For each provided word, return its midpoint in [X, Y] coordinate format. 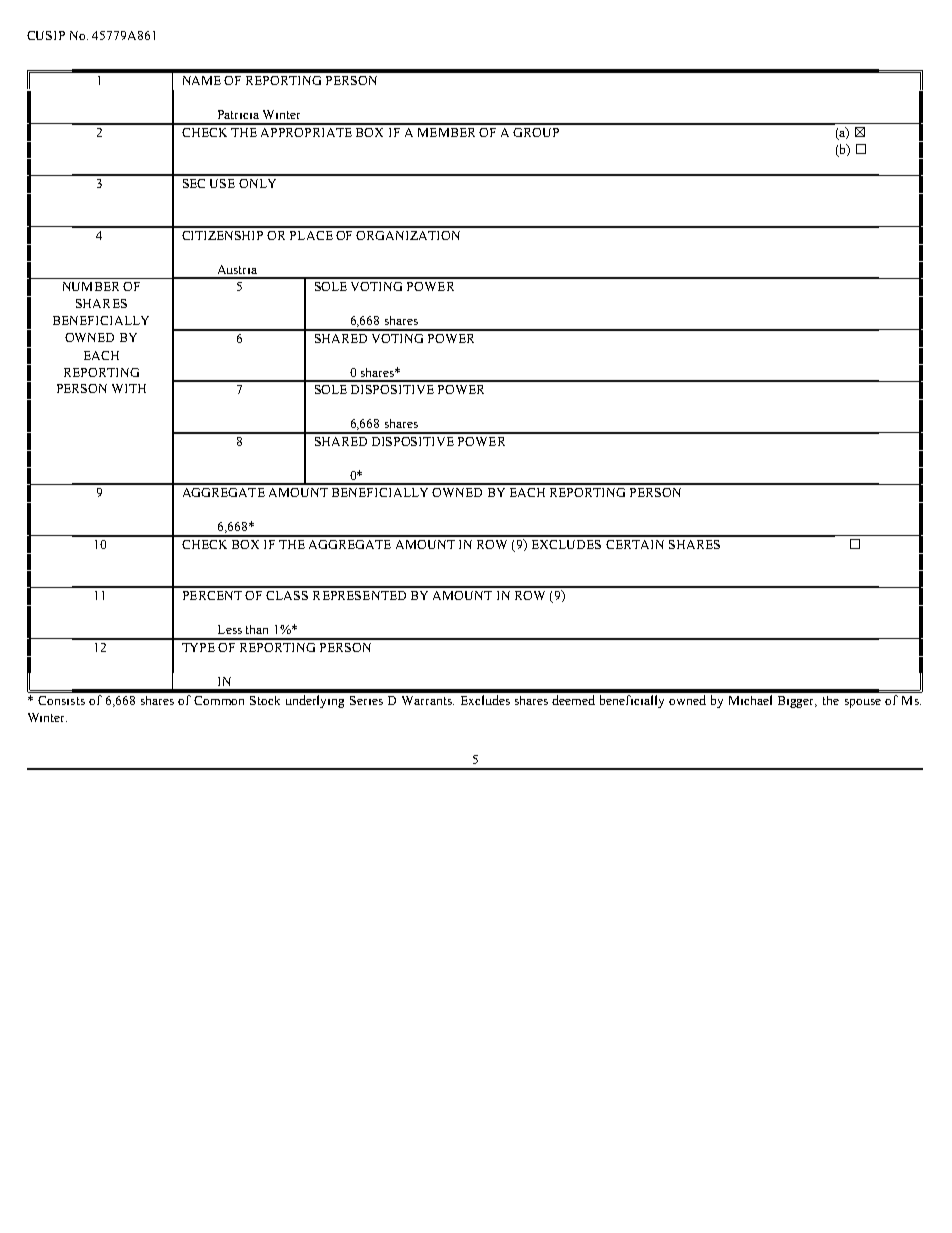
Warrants [428, 700]
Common [219, 700]
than [257, 629]
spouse [863, 703]
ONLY [257, 183]
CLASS [287, 595]
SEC [194, 183]
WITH [129, 388]
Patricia [238, 114]
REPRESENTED [359, 595]
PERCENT [212, 595]
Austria [237, 269]
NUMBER [91, 286]
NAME [202, 80]
